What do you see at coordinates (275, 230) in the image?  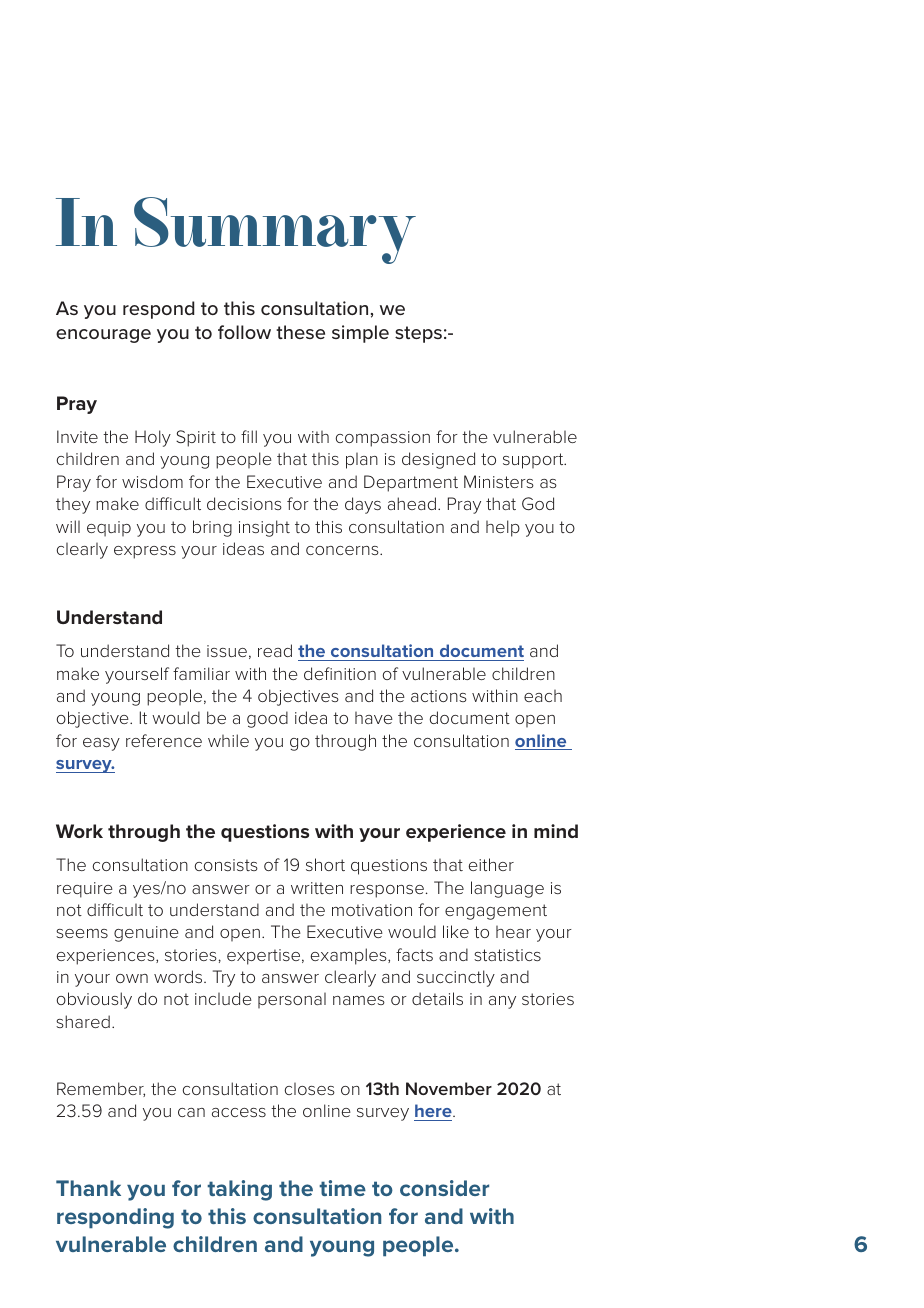 I see `Summary` at bounding box center [275, 230].
